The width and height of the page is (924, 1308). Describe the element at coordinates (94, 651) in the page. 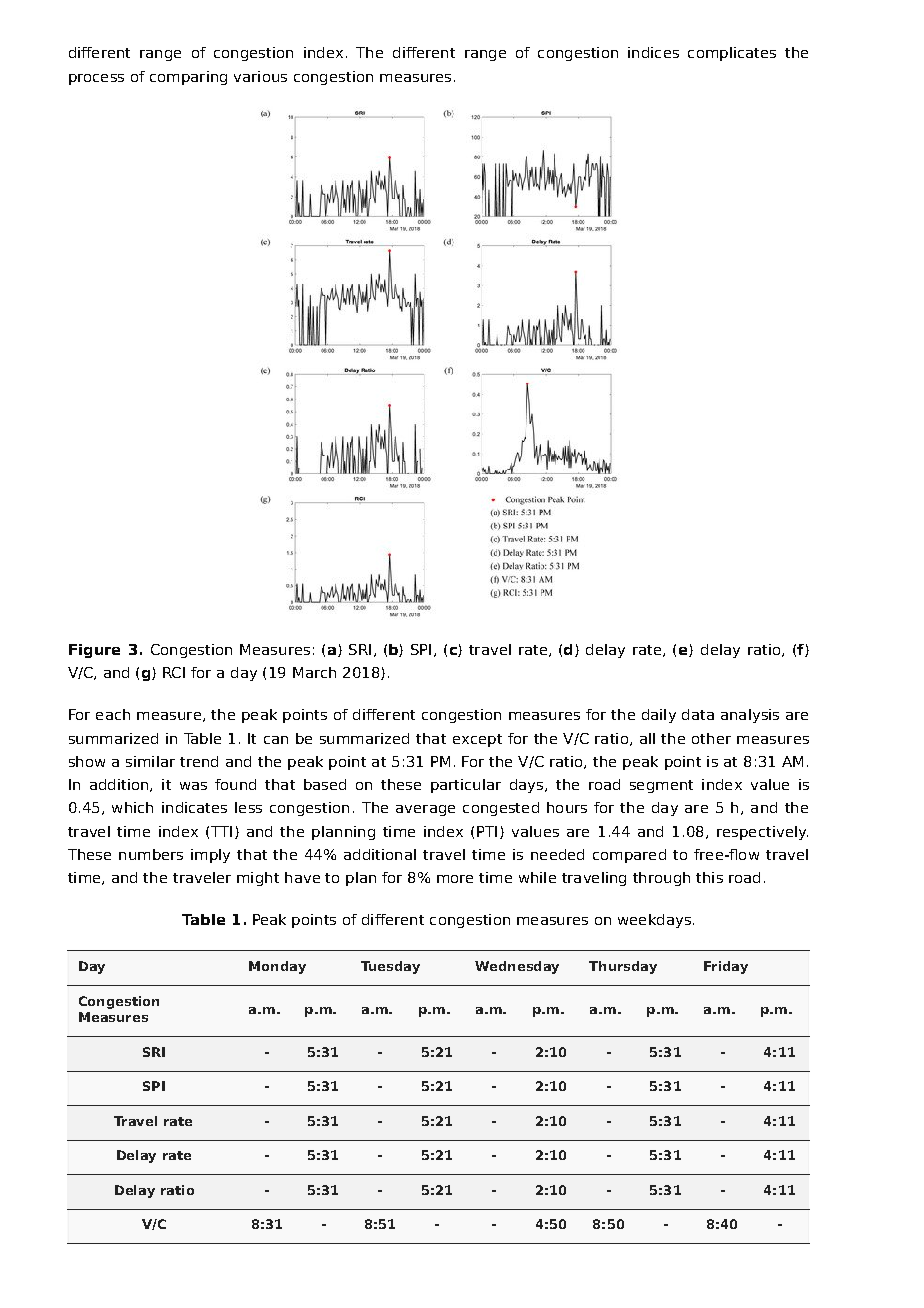

I see `Figure` at that location.
